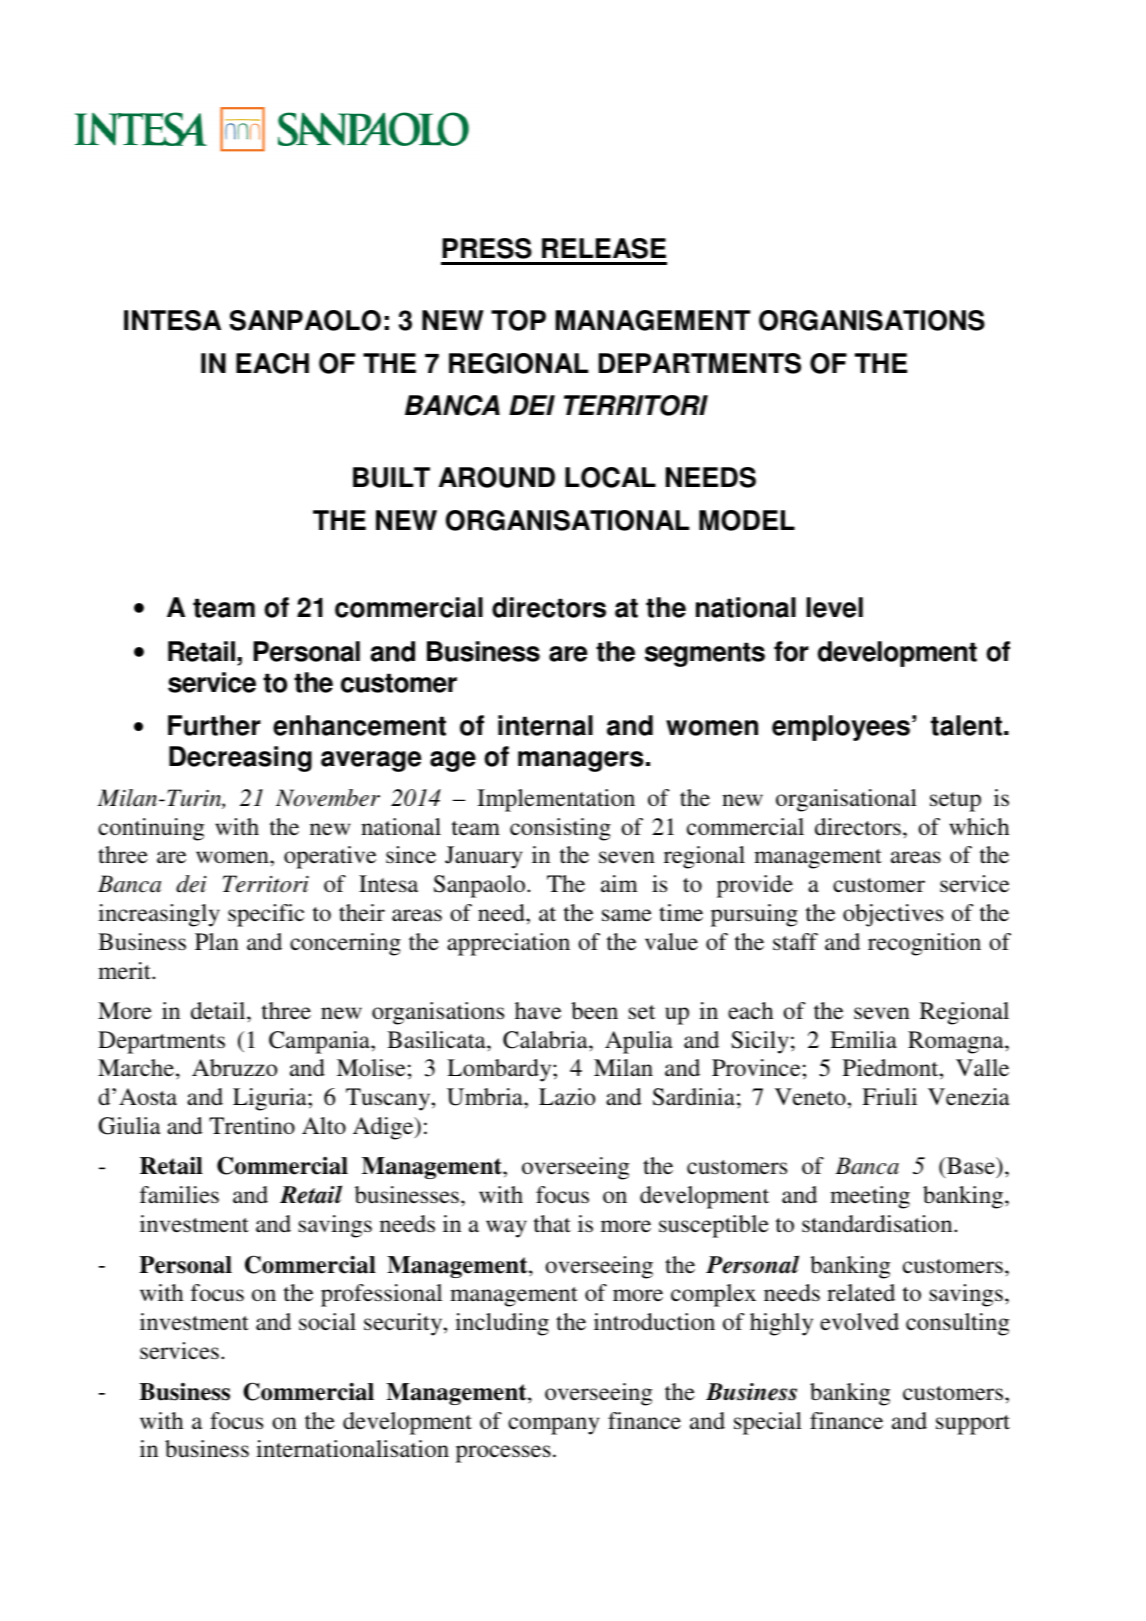 Image resolution: width=1146 pixels, height=1621 pixels. Describe the element at coordinates (747, 520) in the page. I see `MODEL` at that location.
